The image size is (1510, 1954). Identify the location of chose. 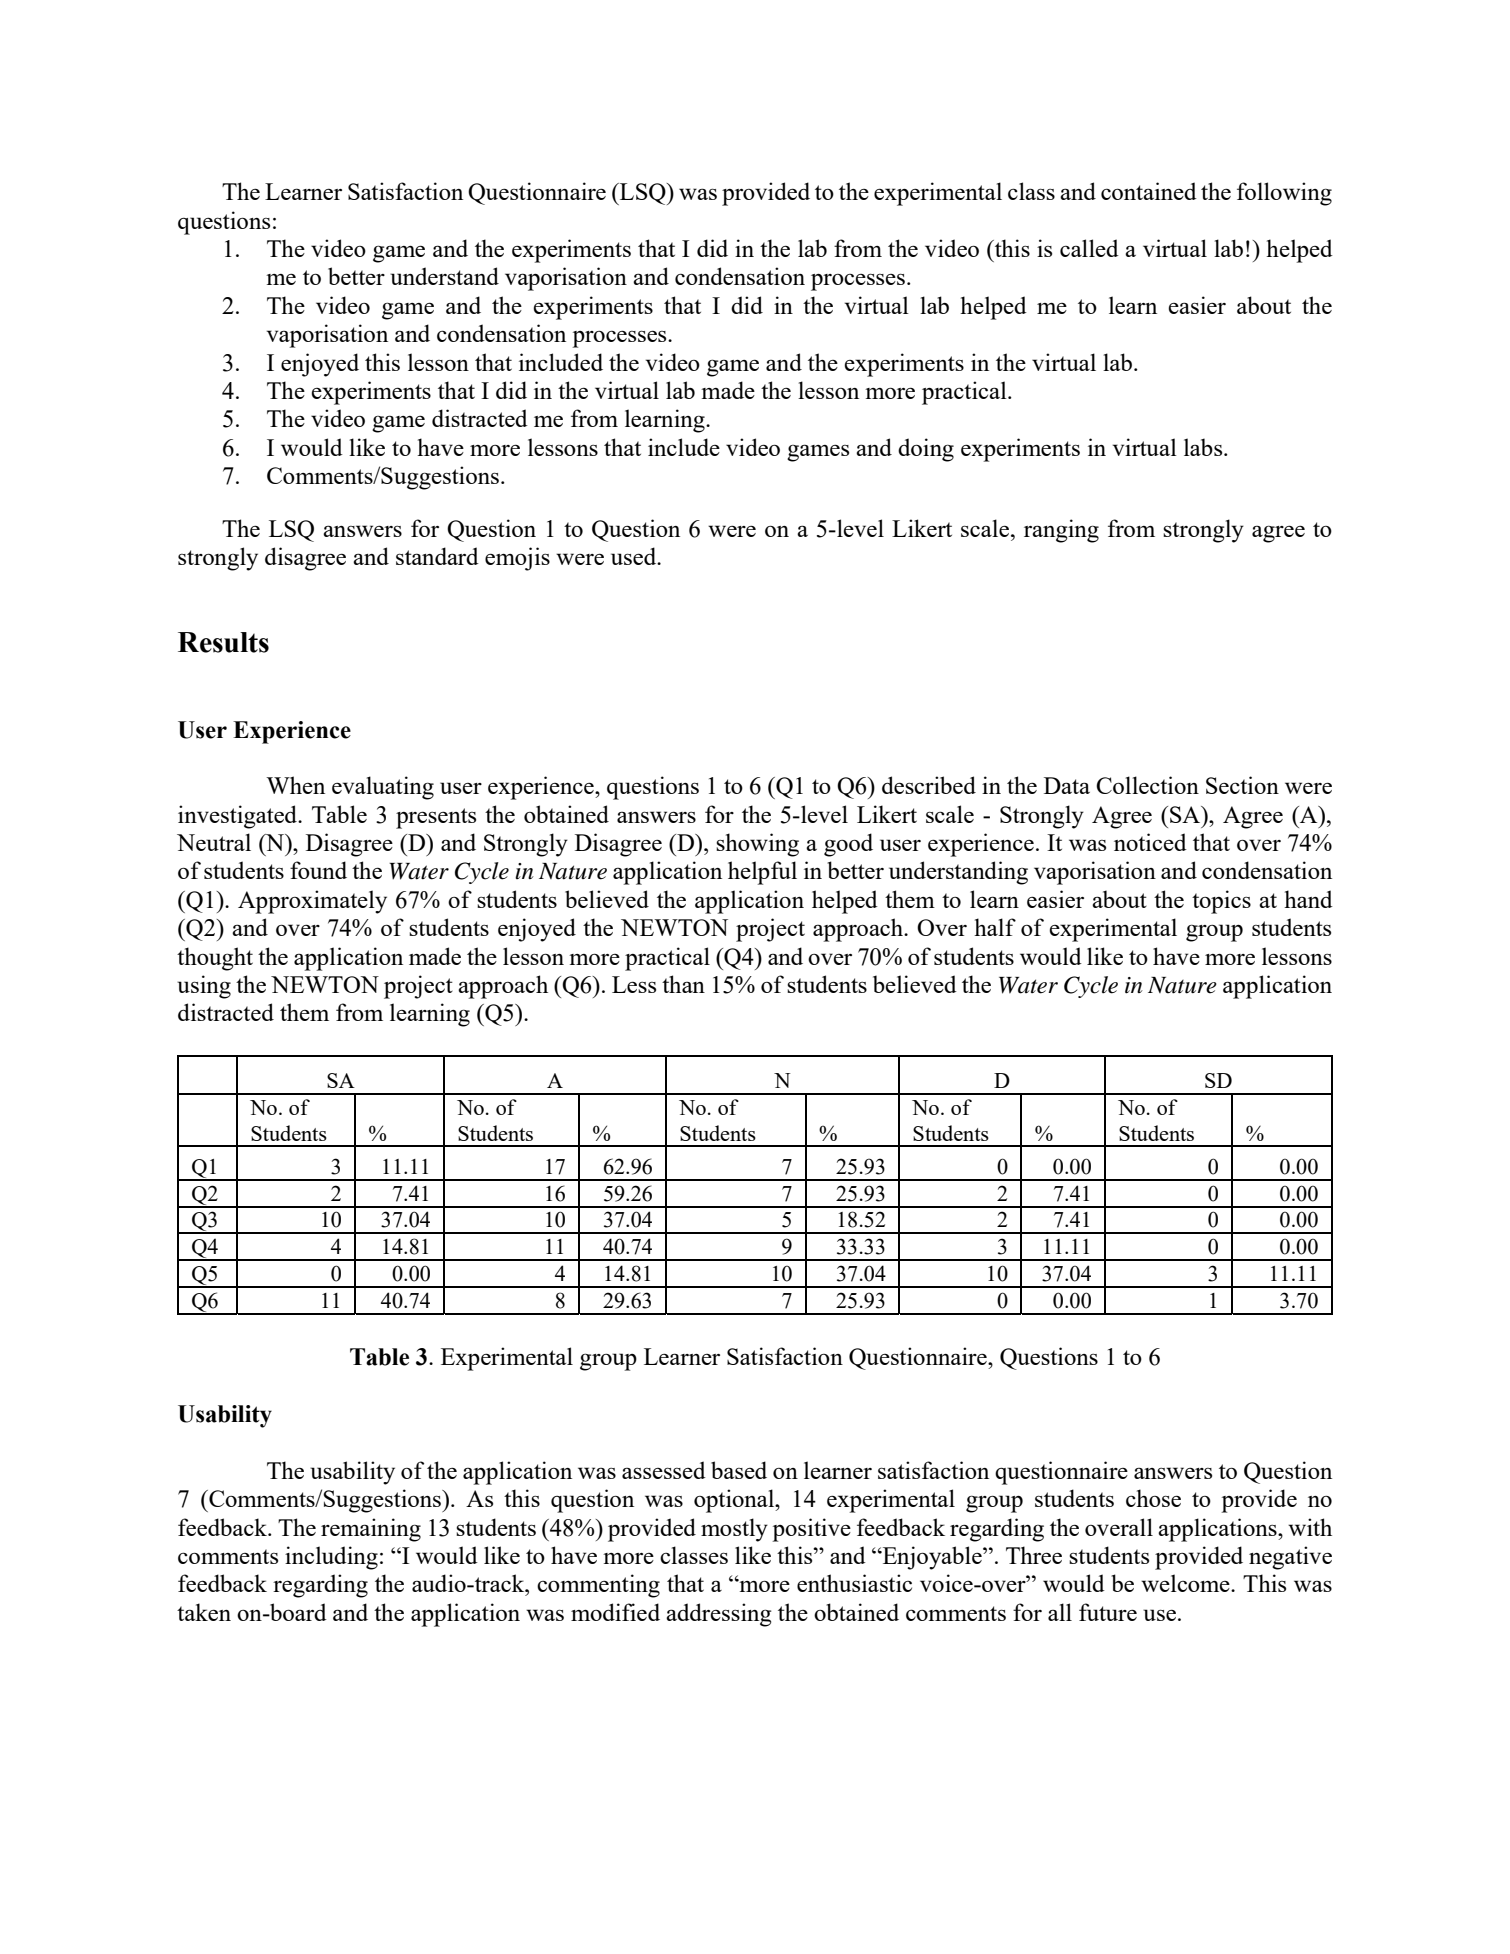
(1153, 1498).
